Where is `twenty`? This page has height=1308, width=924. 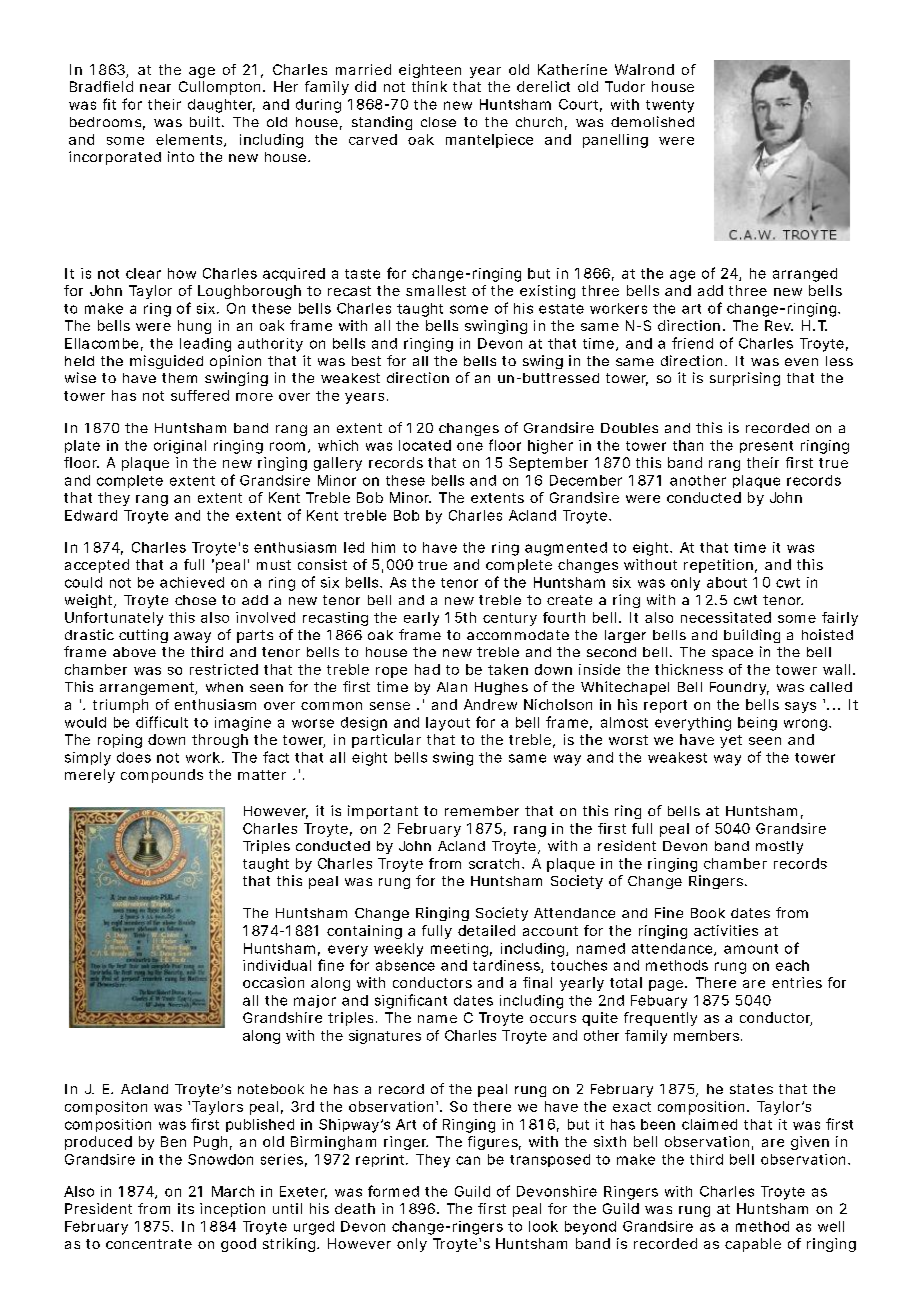 twenty is located at coordinates (670, 106).
